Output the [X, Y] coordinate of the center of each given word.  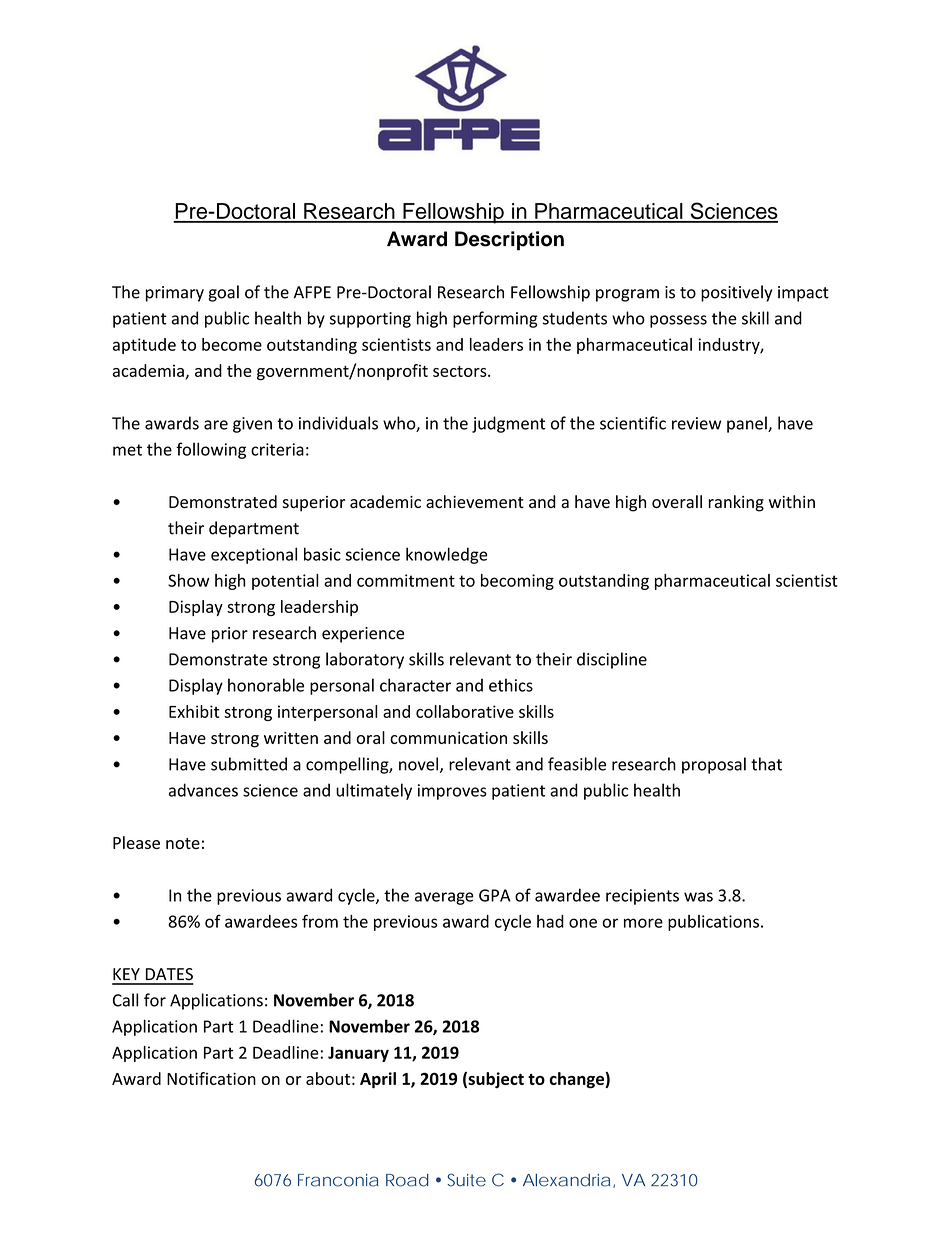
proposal [714, 765]
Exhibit [194, 711]
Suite [466, 1180]
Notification [211, 1078]
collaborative [465, 711]
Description [509, 241]
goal [224, 293]
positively [736, 293]
